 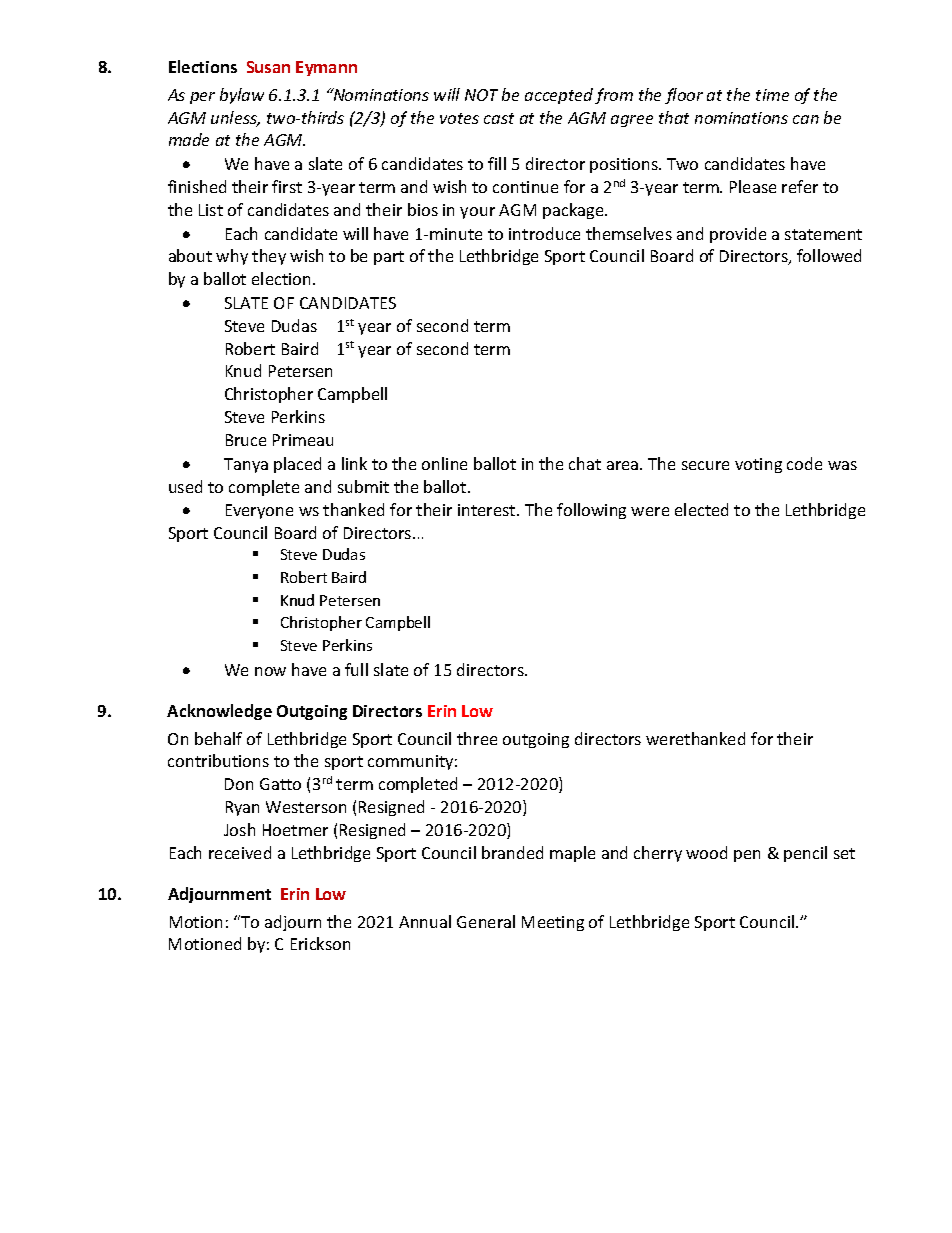 I want to click on Susan, so click(x=268, y=67).
